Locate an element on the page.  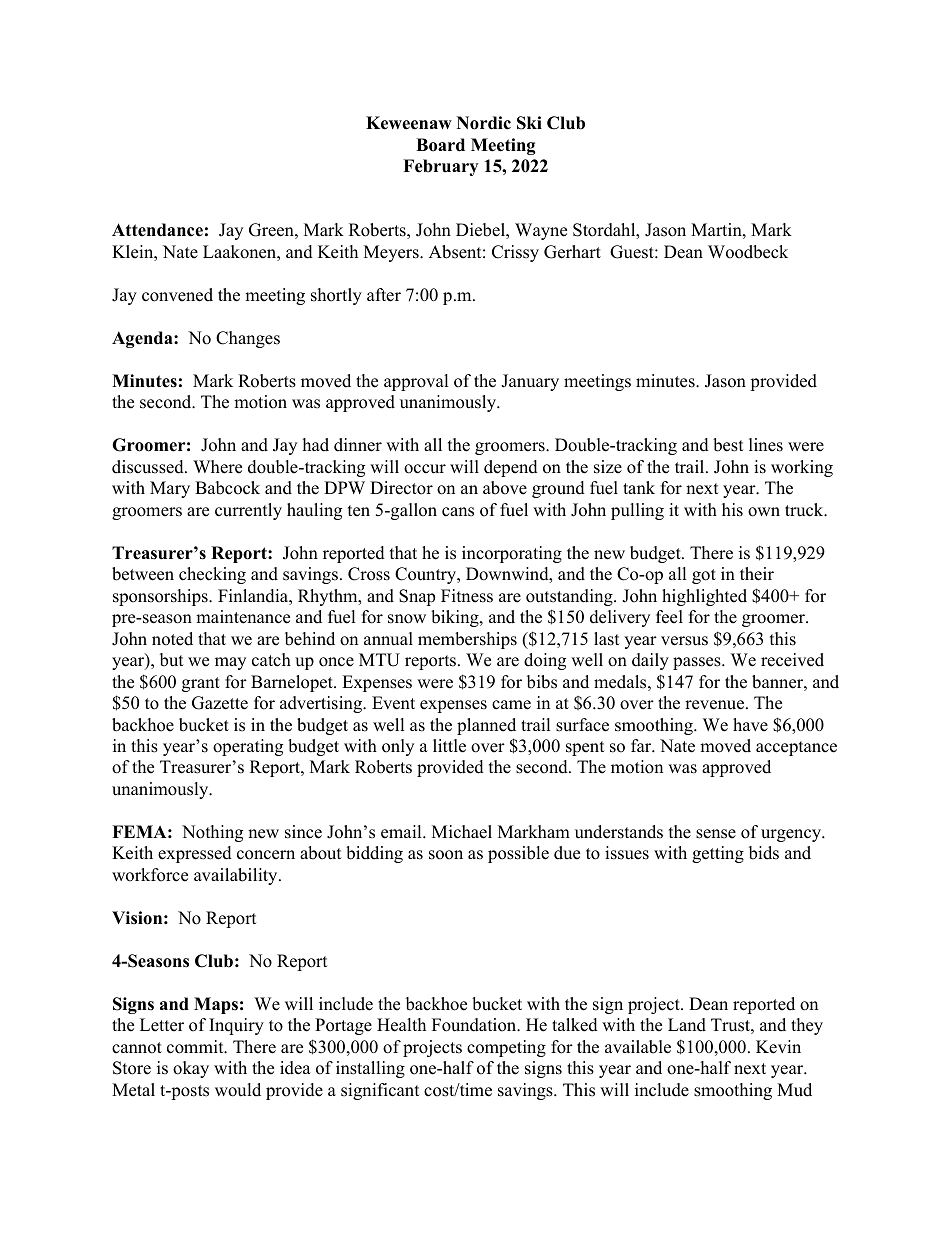
okay is located at coordinates (191, 1069).
